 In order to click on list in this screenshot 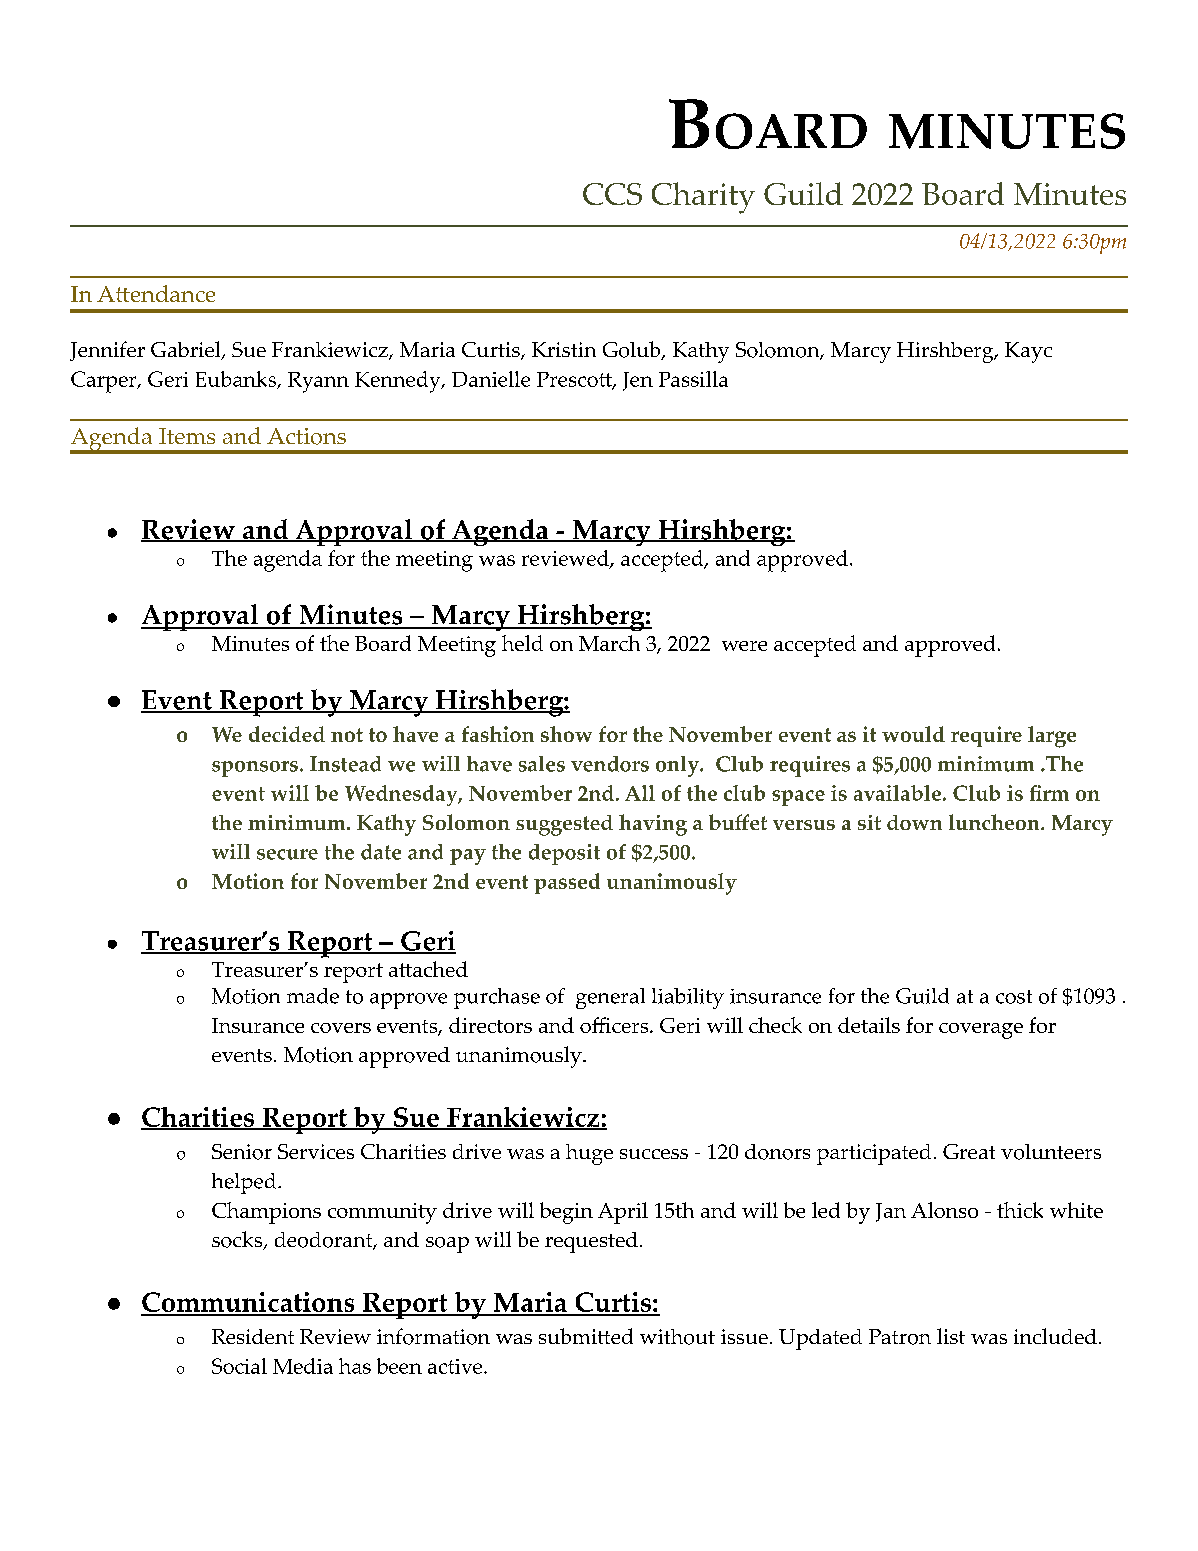, I will do `click(951, 1336)`.
